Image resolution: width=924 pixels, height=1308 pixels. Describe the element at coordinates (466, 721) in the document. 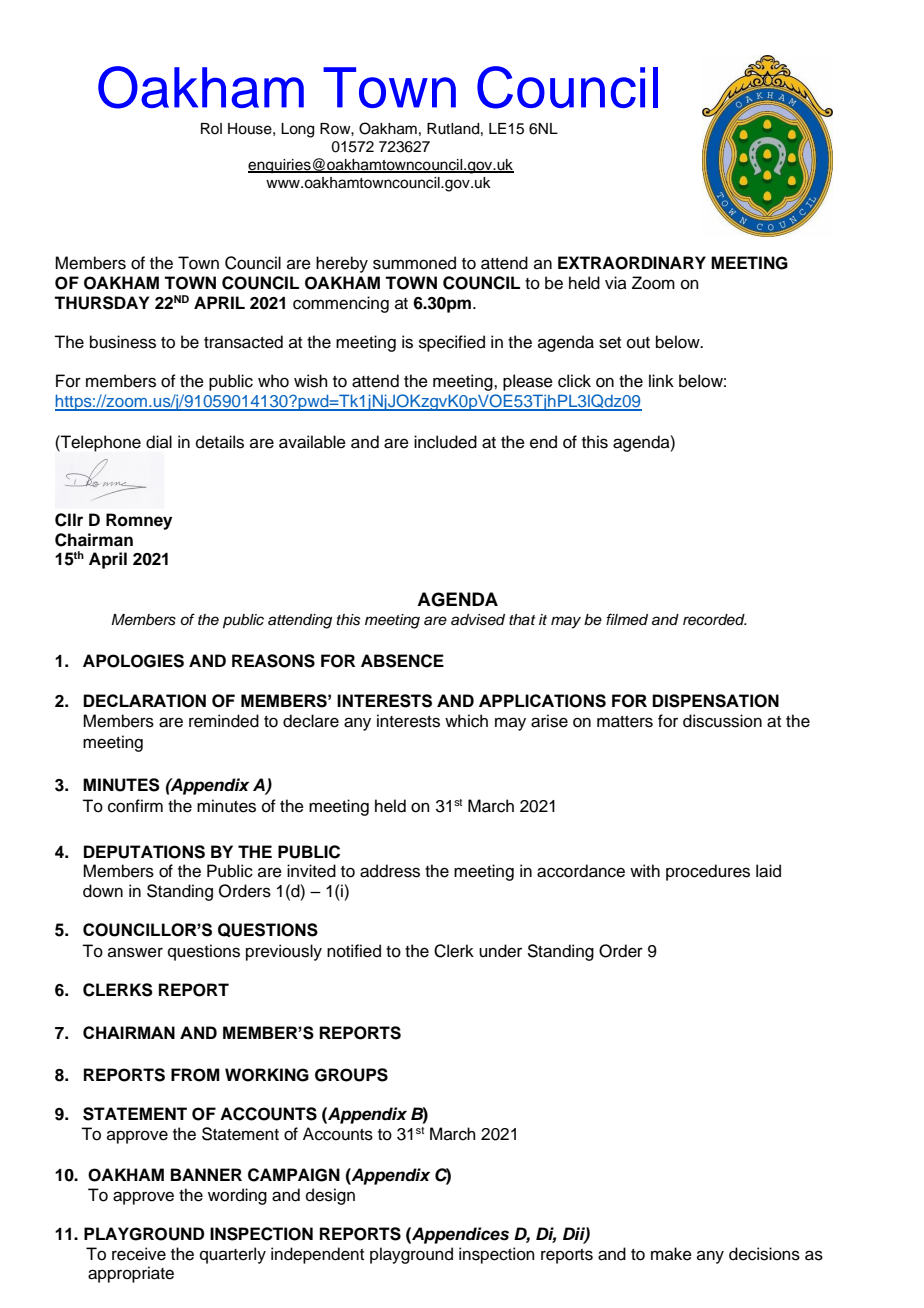

I see `which` at that location.
